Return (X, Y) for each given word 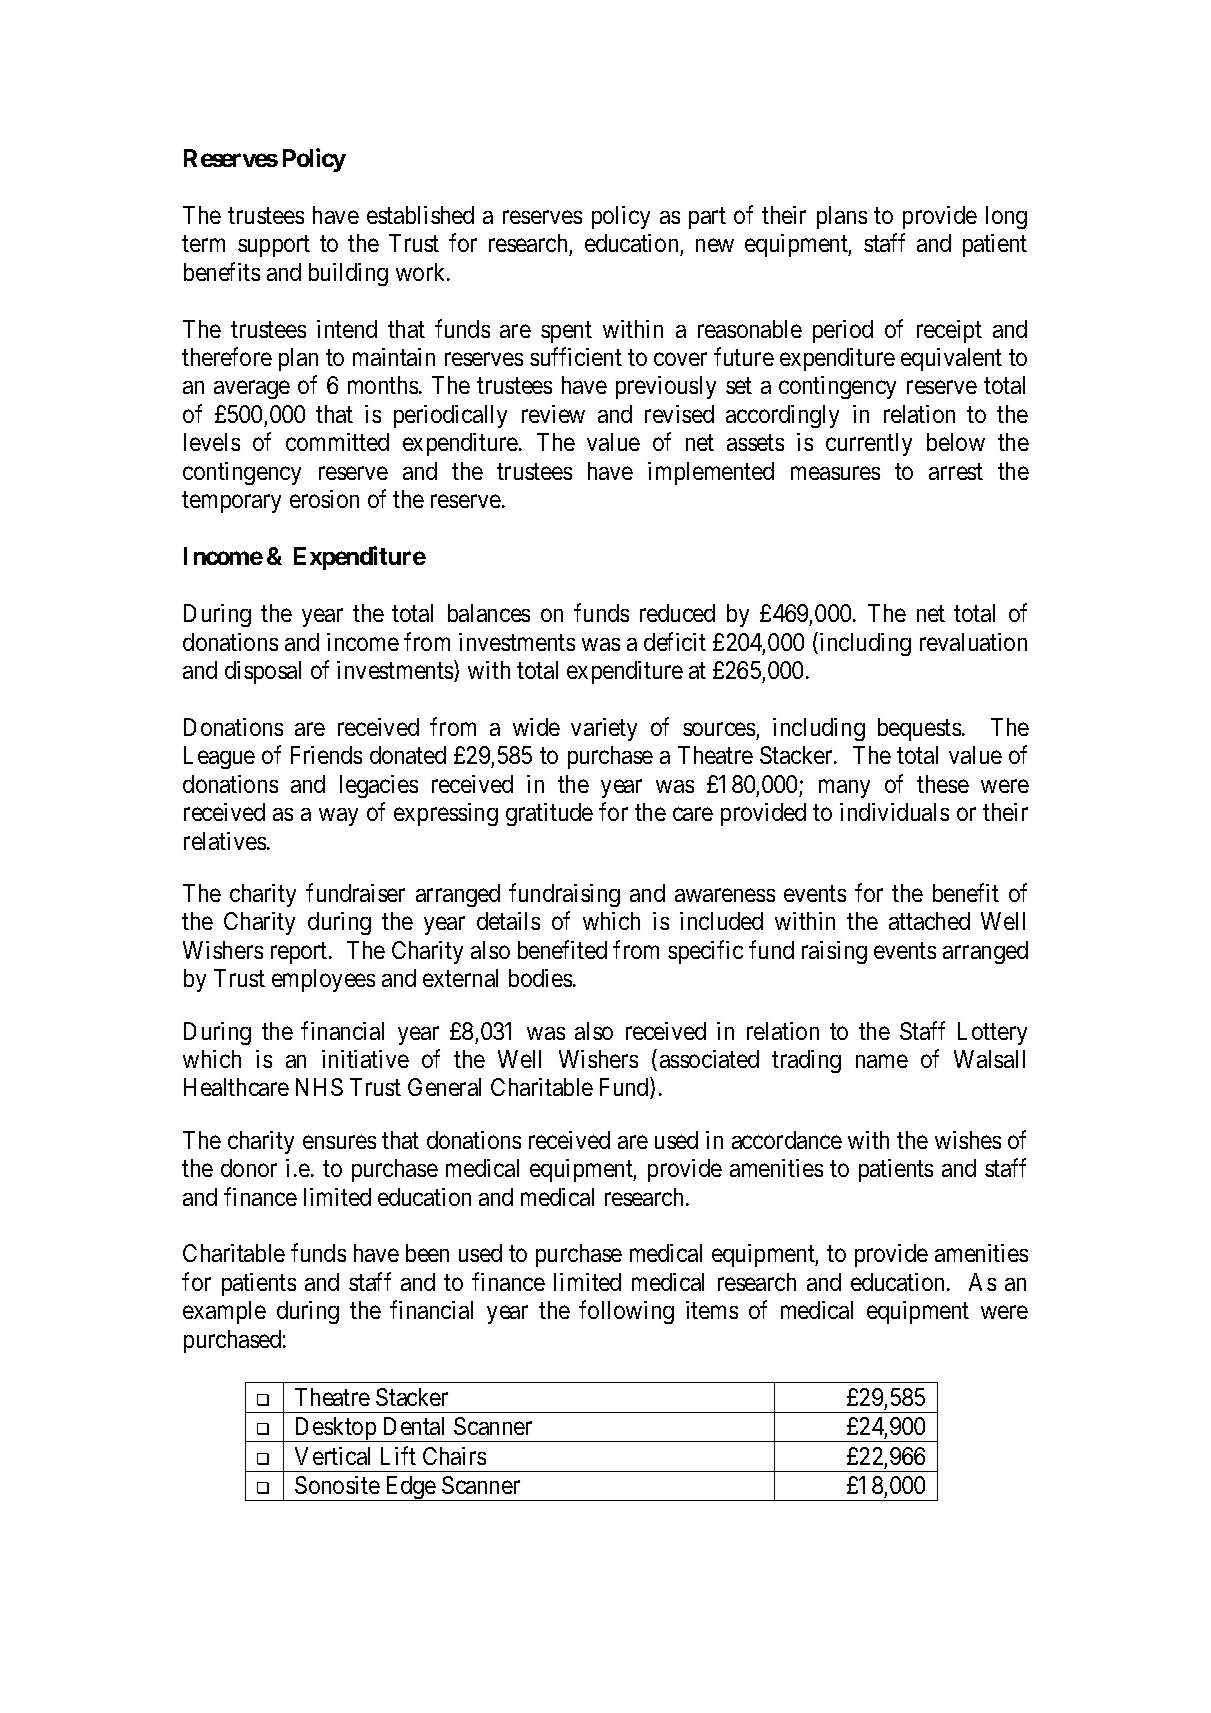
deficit (675, 641)
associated (709, 1059)
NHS (319, 1087)
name (882, 1061)
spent (566, 332)
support (274, 246)
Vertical (332, 1456)
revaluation (973, 642)
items (712, 1310)
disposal (263, 672)
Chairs (454, 1456)
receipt (949, 331)
